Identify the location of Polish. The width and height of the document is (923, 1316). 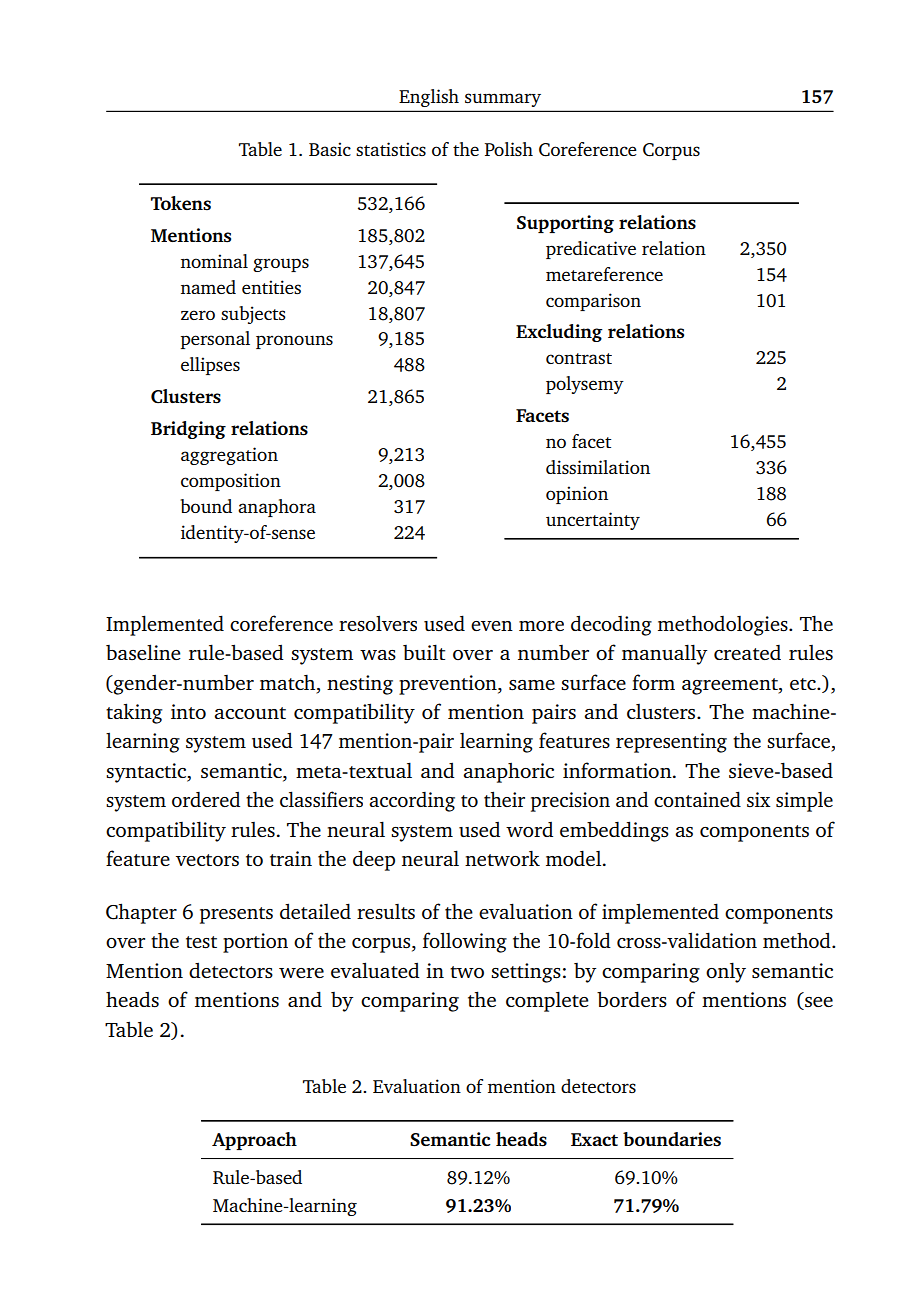
(508, 149).
